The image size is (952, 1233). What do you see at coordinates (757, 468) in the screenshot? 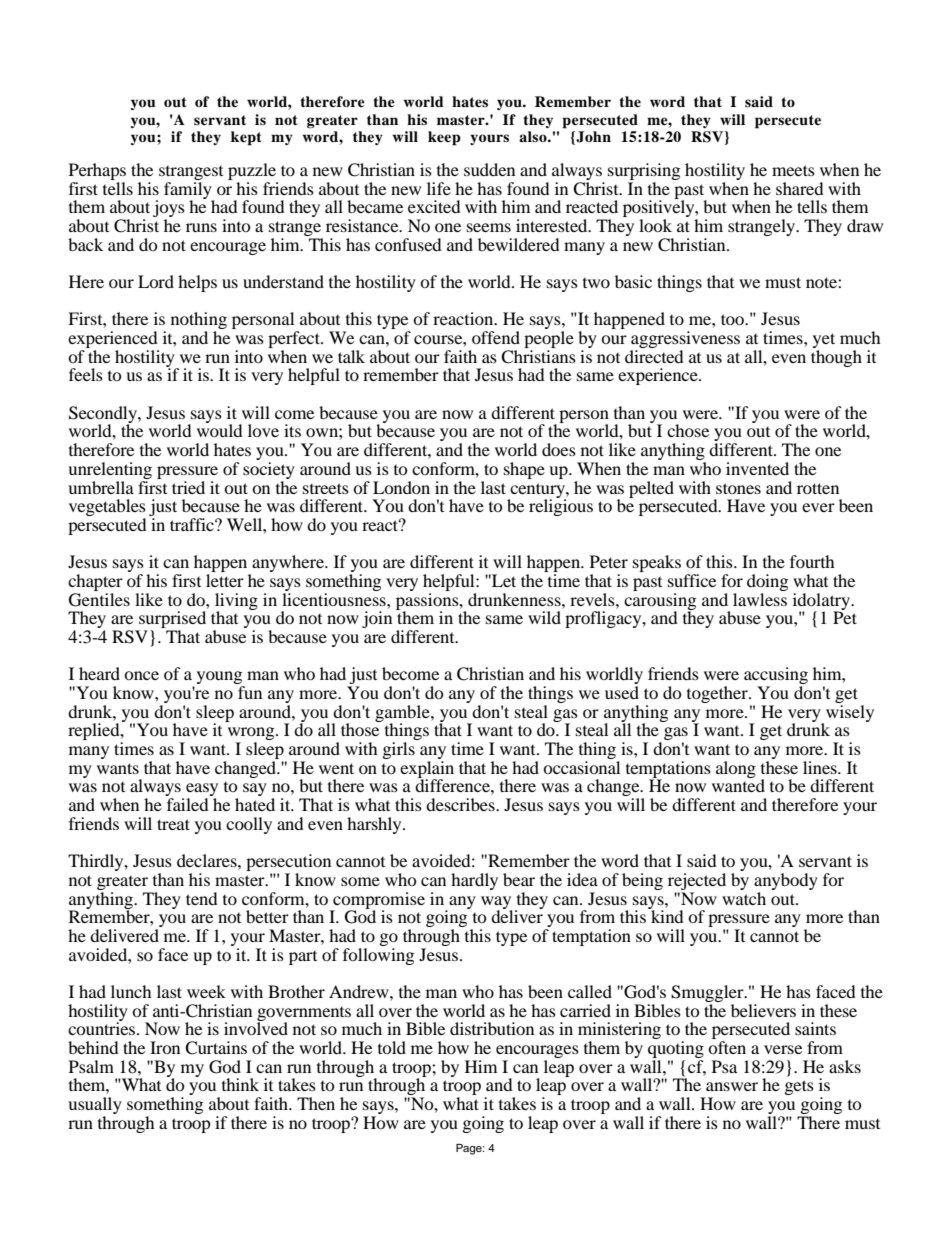
I see `invented` at bounding box center [757, 468].
